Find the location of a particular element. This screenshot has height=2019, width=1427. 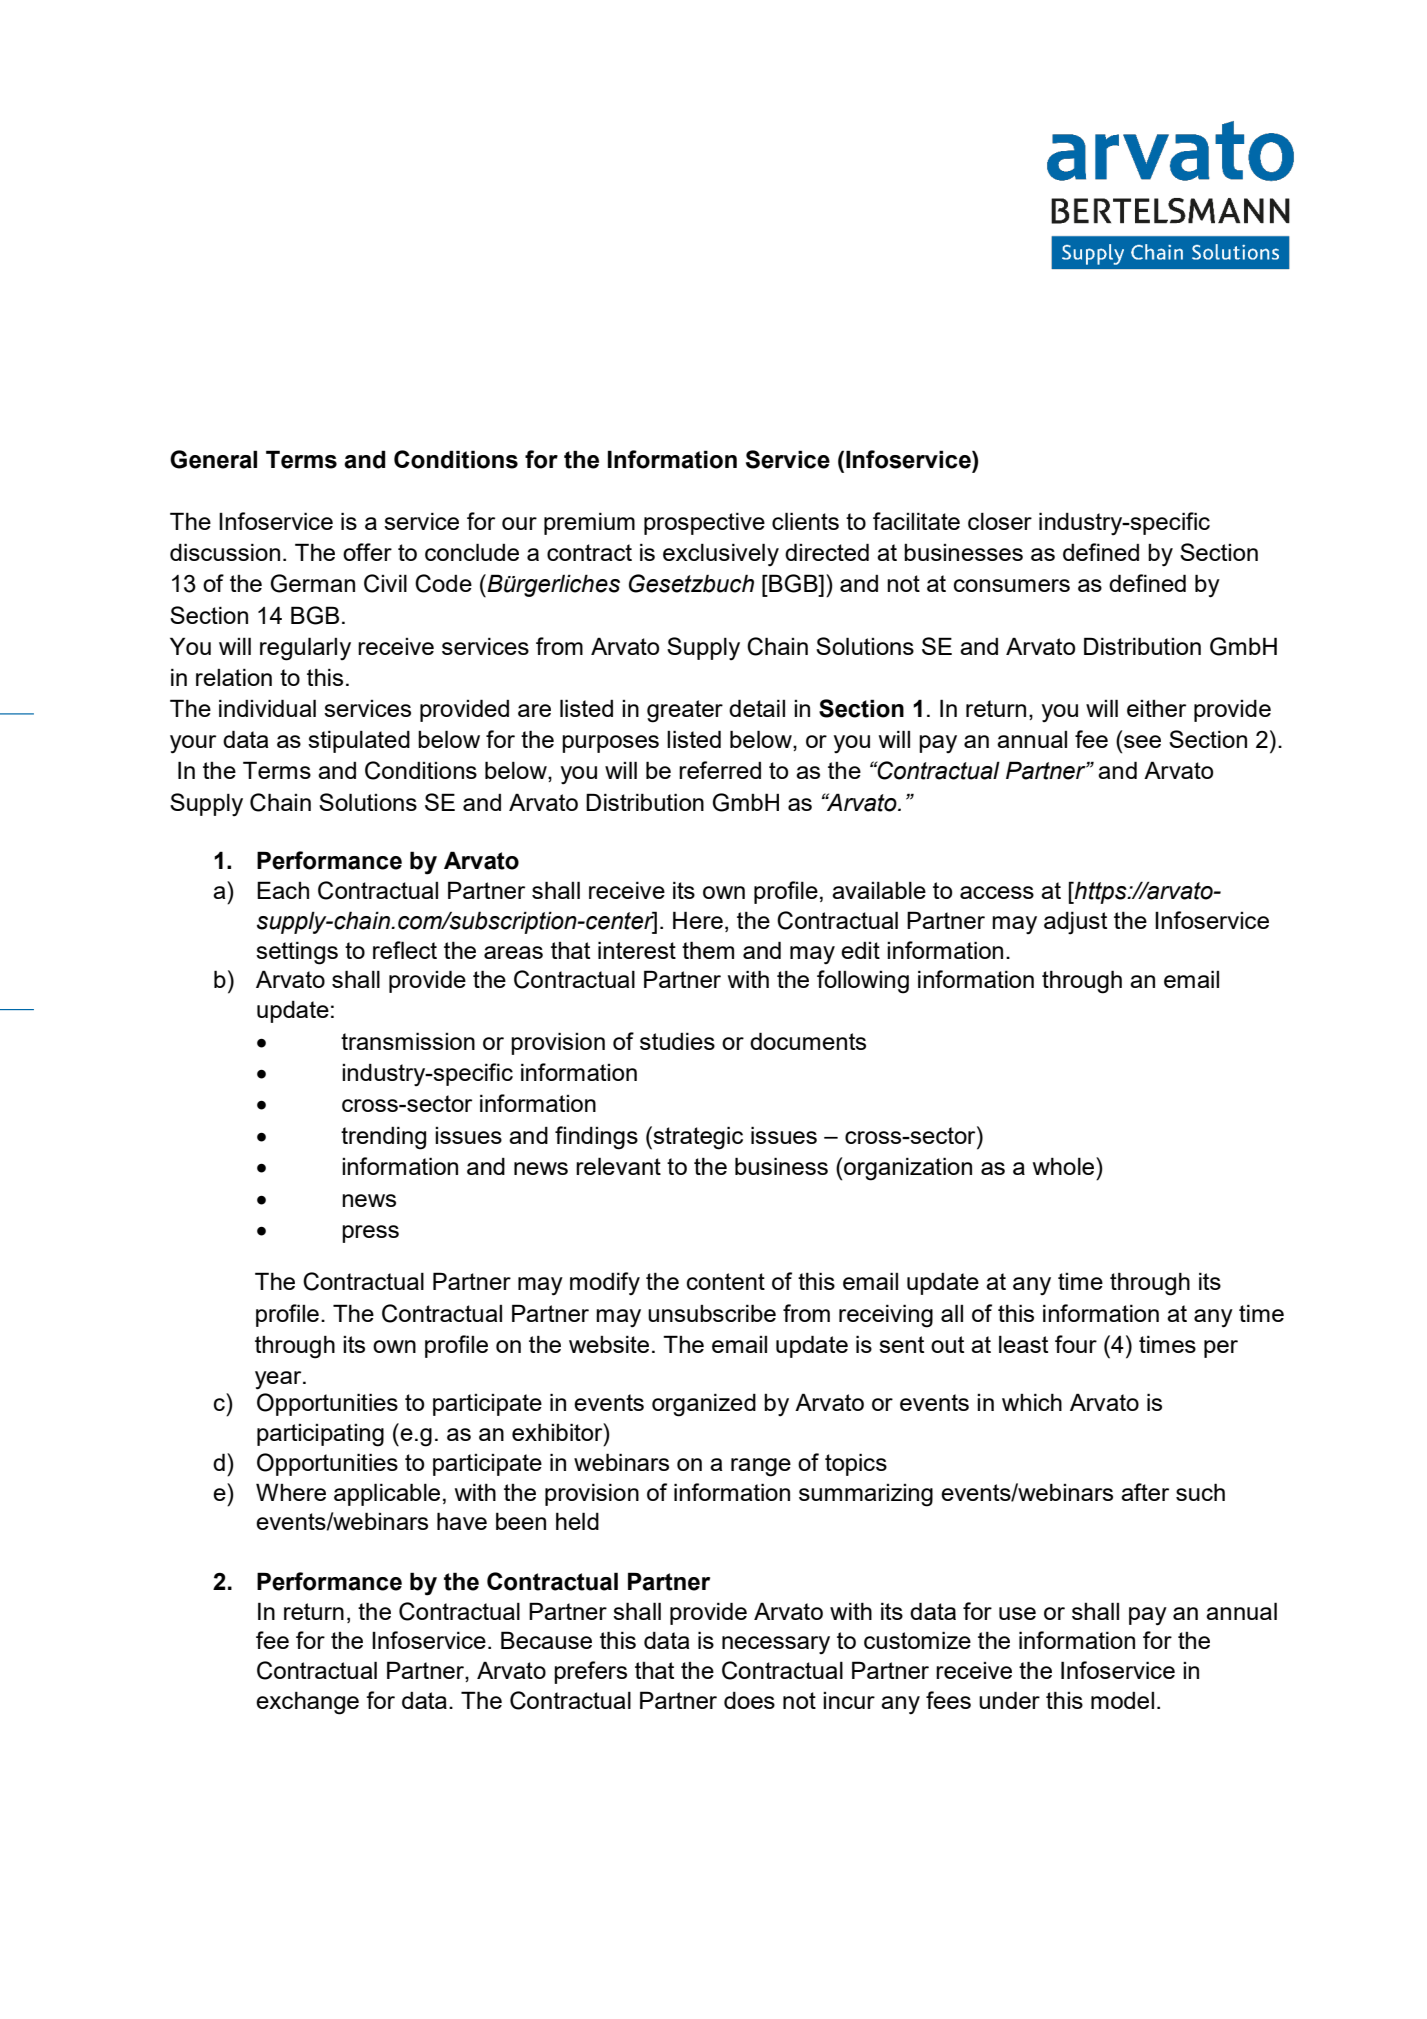

model is located at coordinates (1122, 1700).
